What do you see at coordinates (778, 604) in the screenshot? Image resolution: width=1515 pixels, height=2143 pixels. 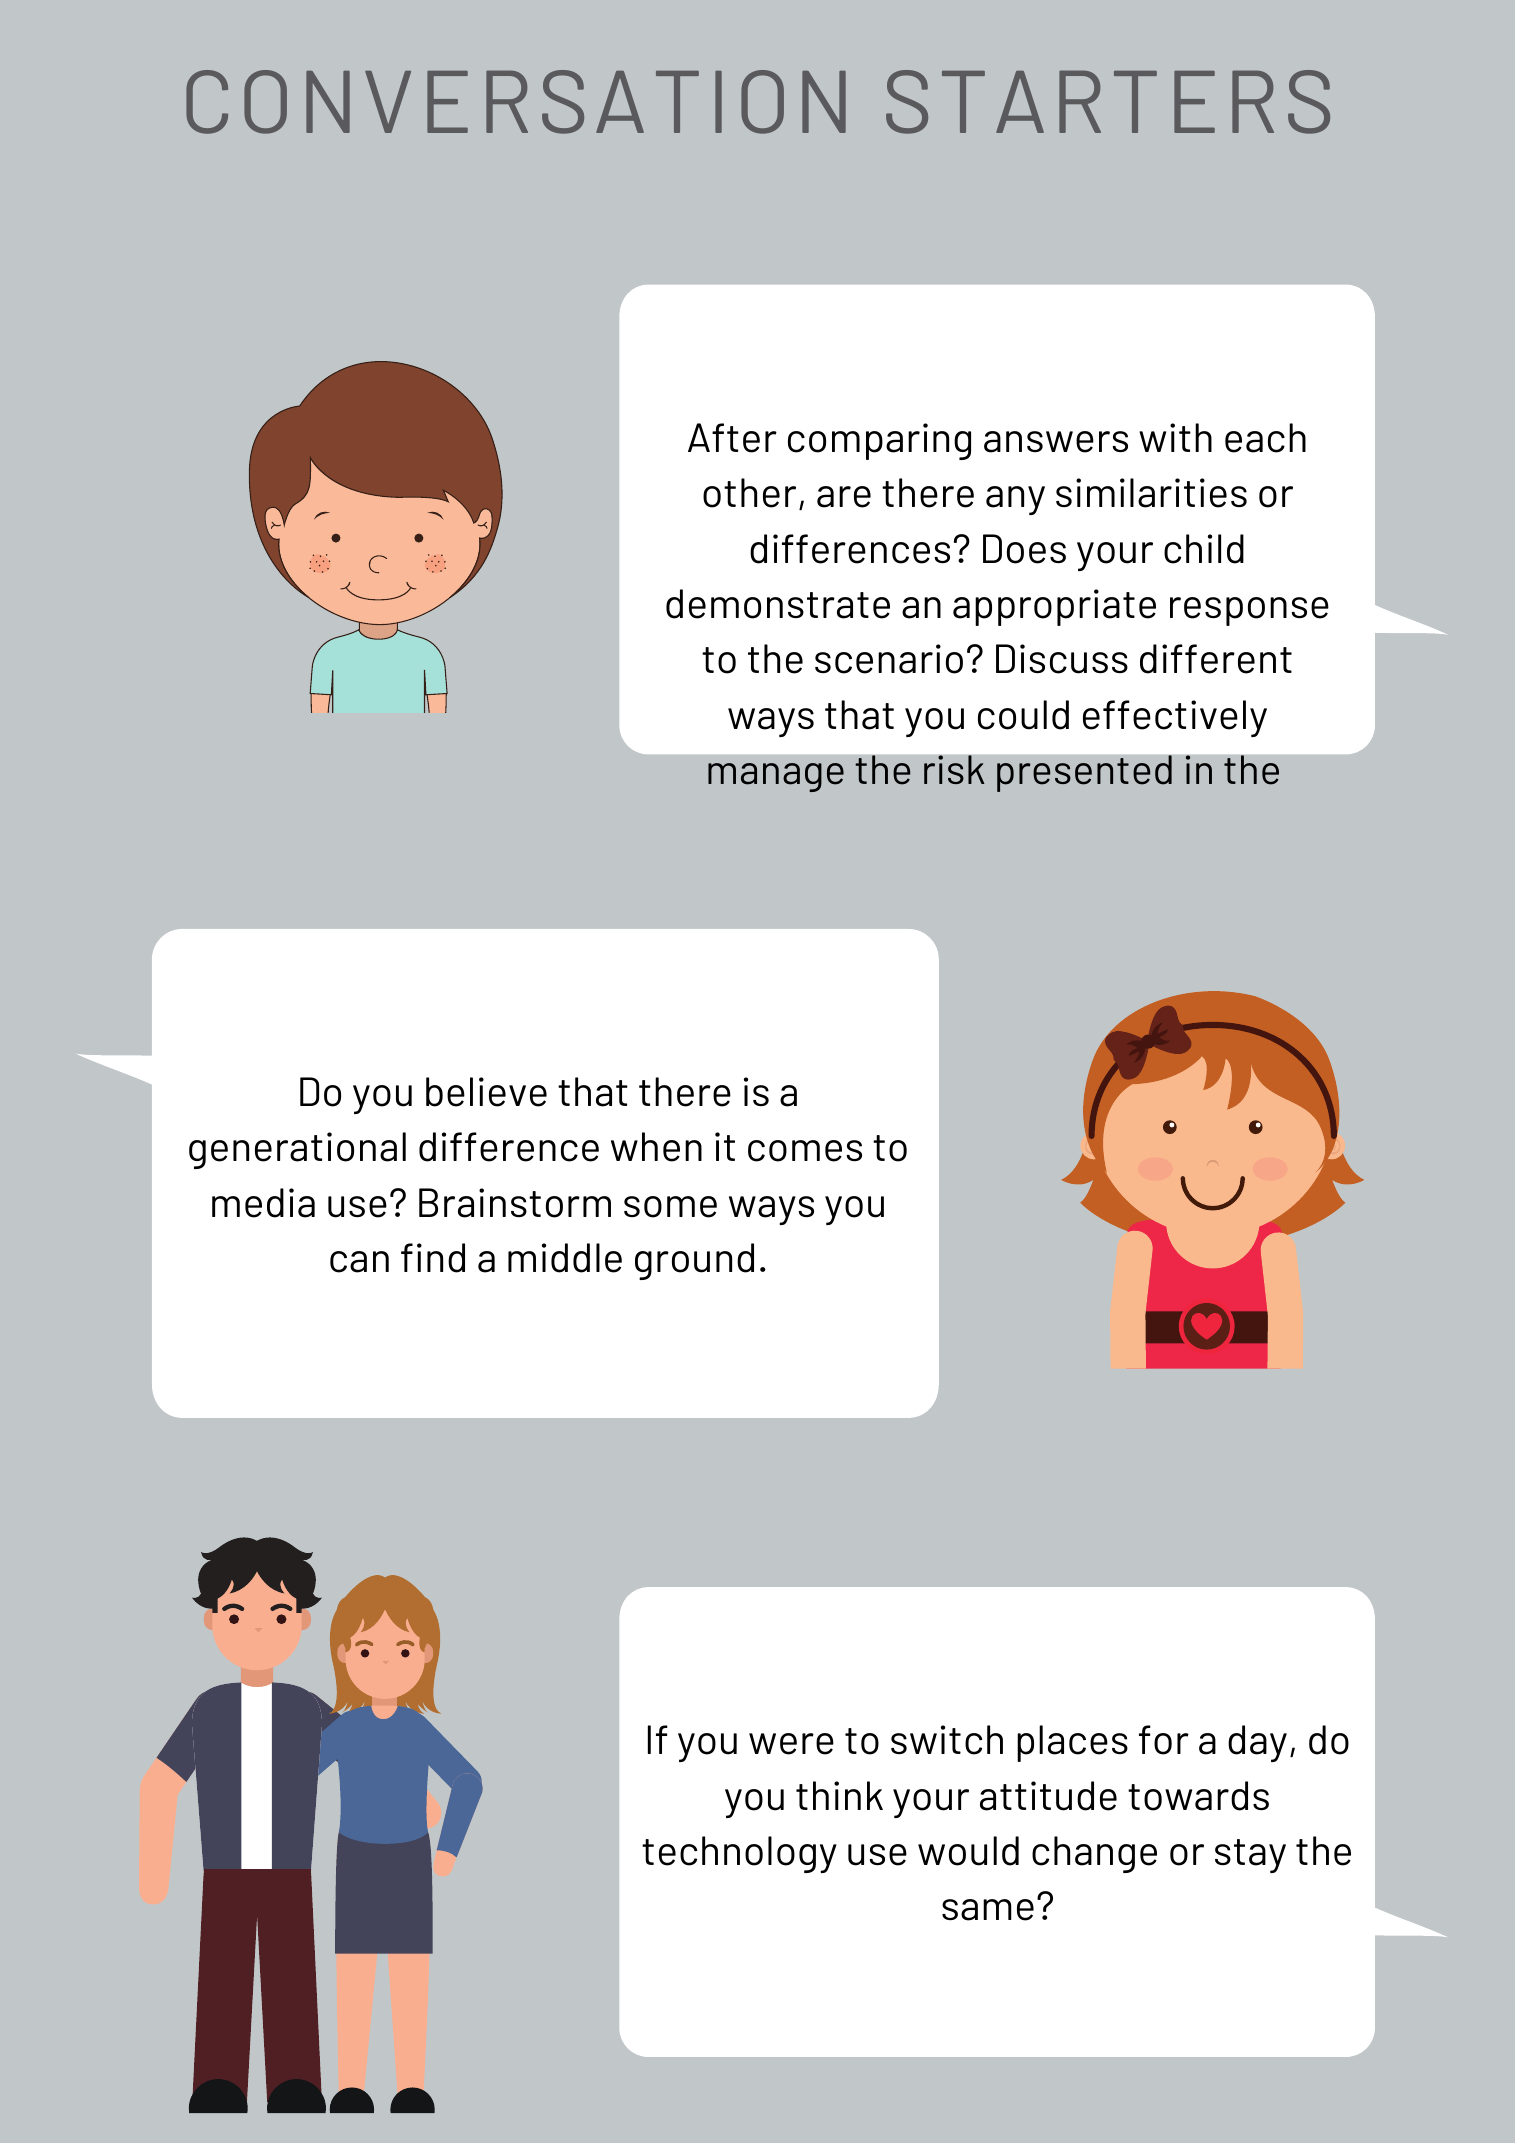 I see `demonstrate` at bounding box center [778, 604].
